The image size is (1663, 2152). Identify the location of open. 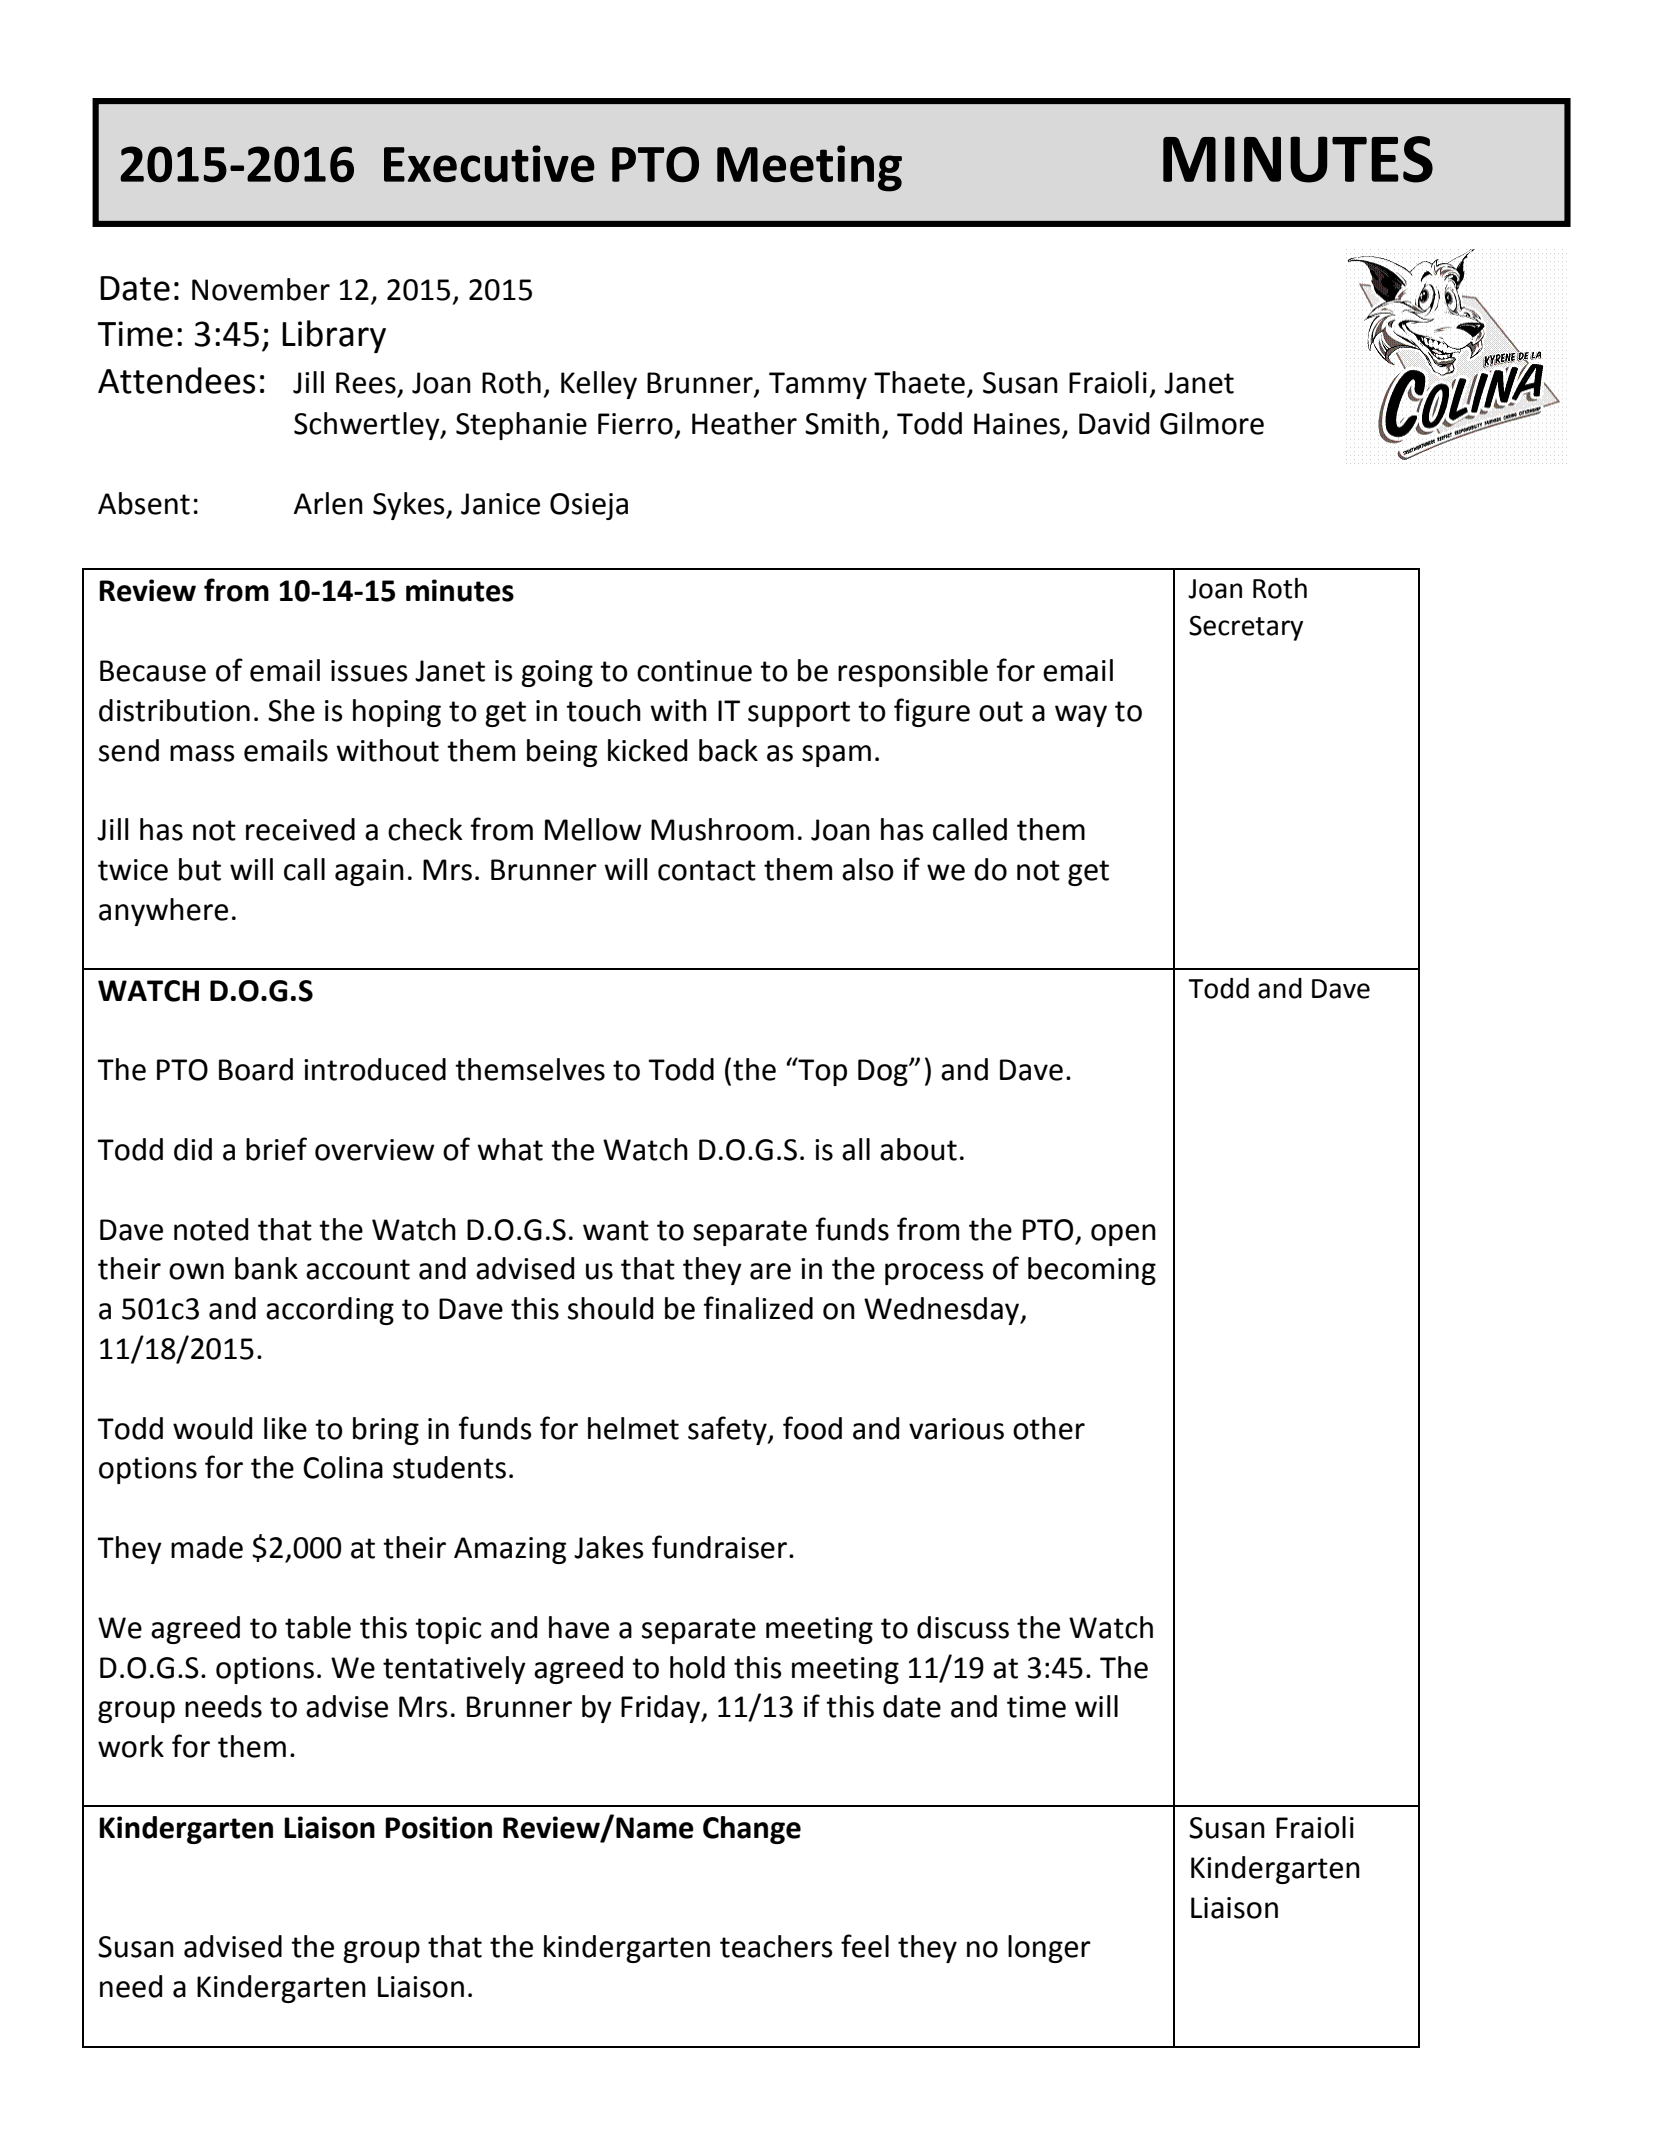
(1123, 1235).
